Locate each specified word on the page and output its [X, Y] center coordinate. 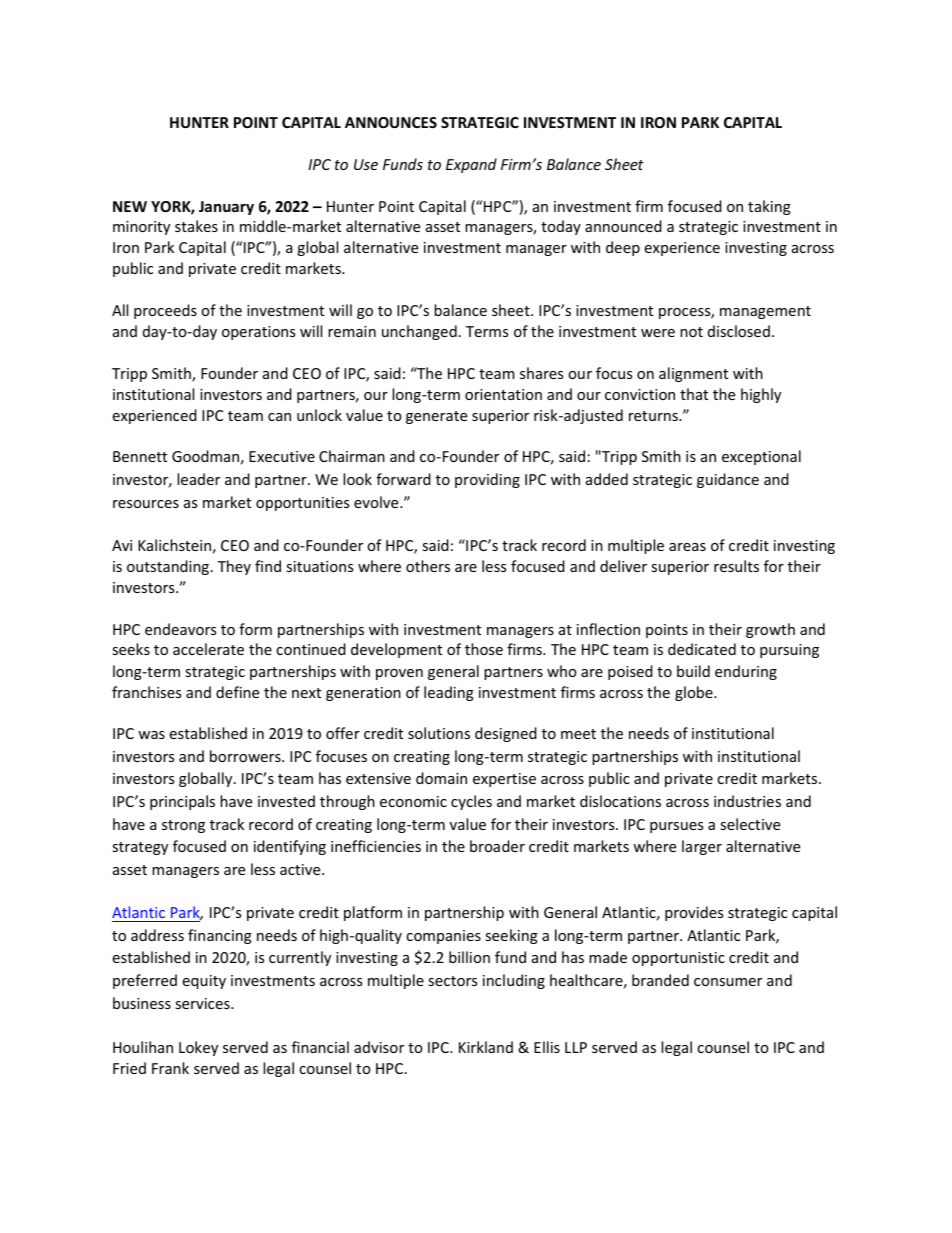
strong [183, 826]
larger [702, 847]
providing [487, 480]
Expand [471, 165]
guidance [728, 480]
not [691, 332]
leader [198, 479]
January [226, 208]
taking [769, 207]
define [237, 692]
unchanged [419, 332]
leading [449, 693]
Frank [170, 1068]
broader [497, 846]
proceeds [165, 311]
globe [695, 693]
